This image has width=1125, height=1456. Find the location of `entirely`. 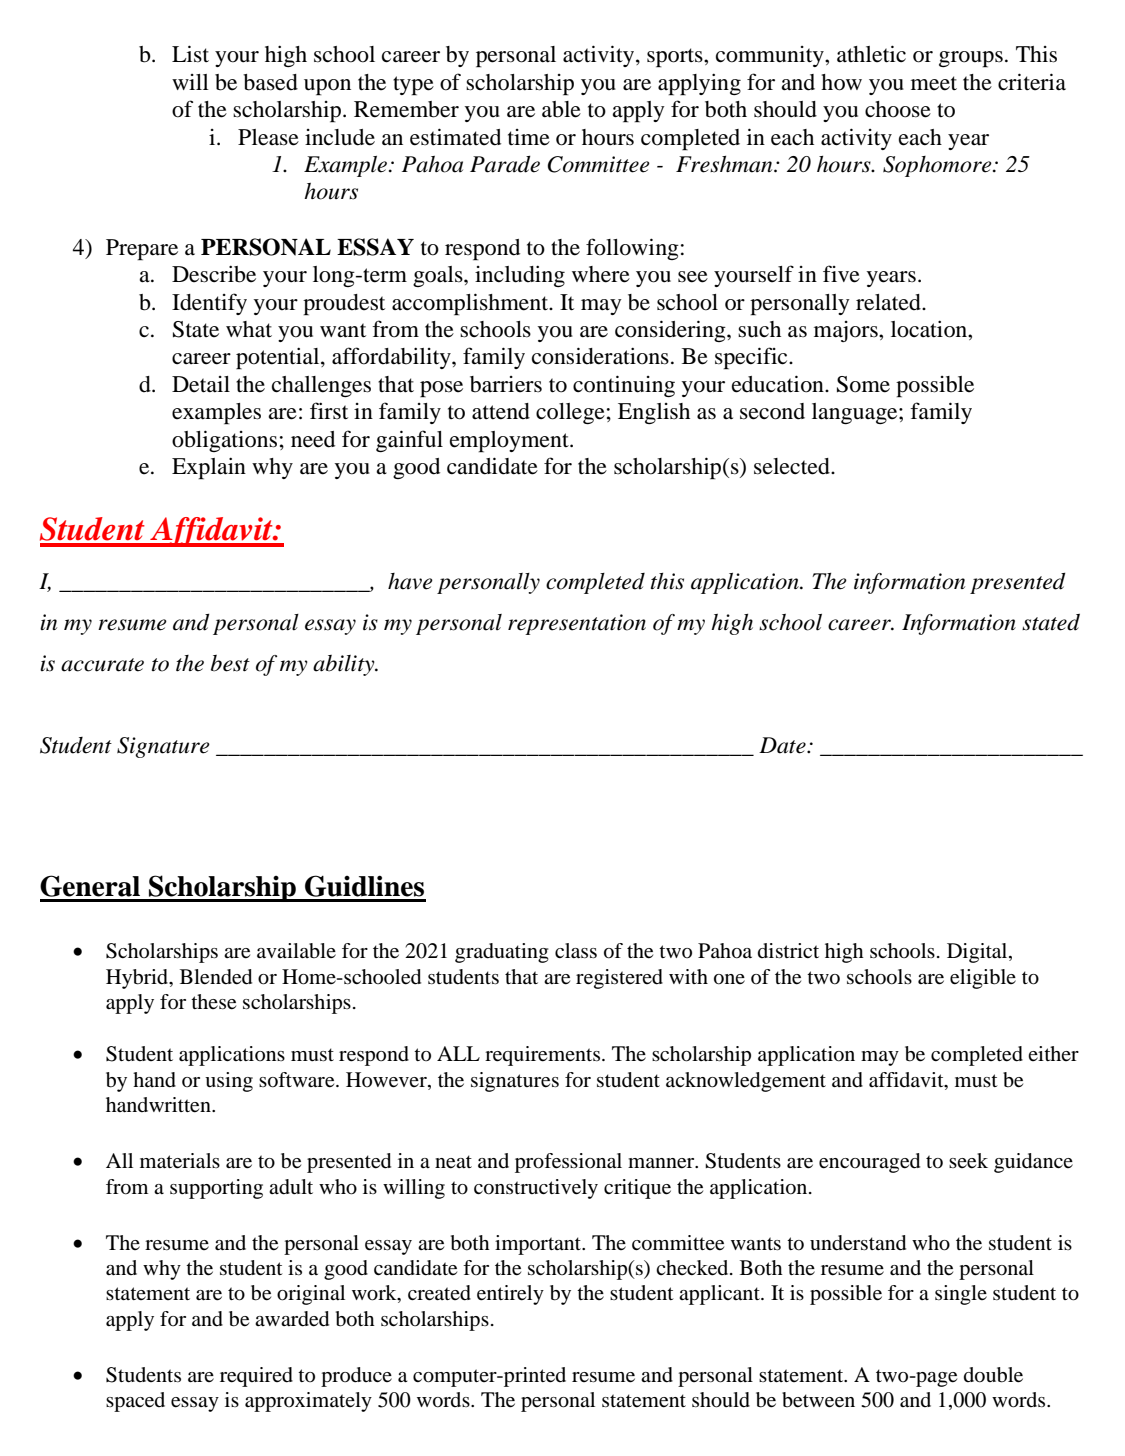

entirely is located at coordinates (510, 1295).
